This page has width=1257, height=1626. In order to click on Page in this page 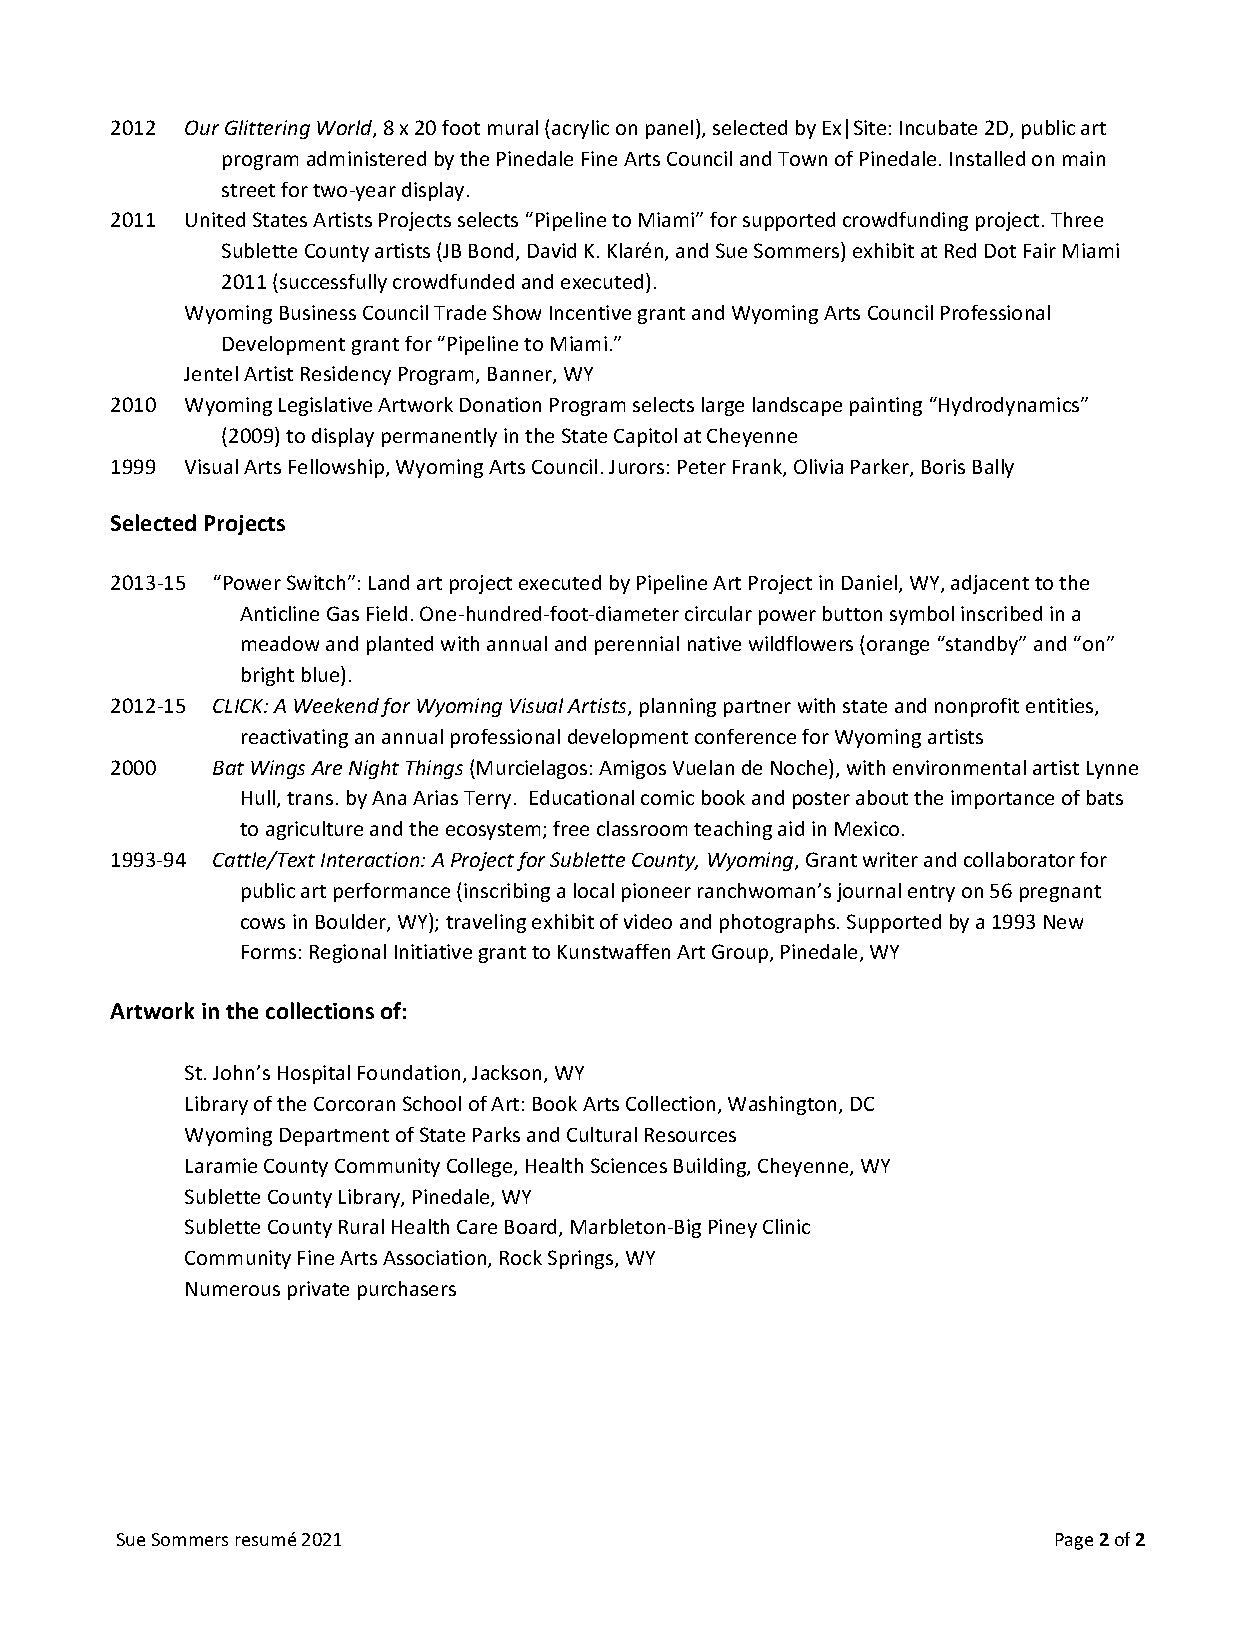, I will do `click(1074, 1541)`.
